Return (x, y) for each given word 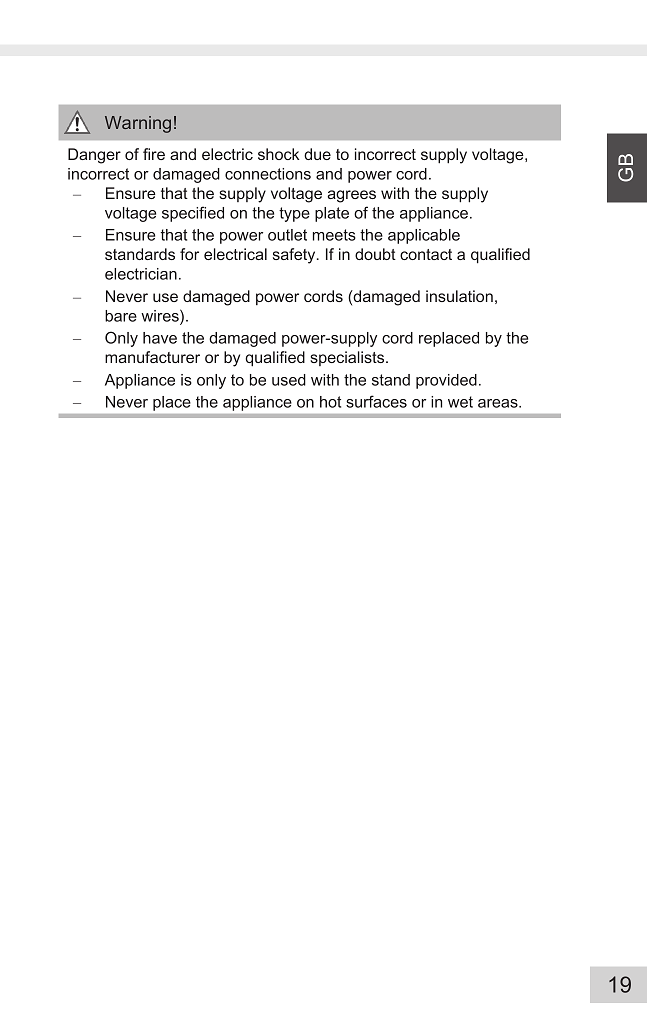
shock (278, 154)
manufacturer (152, 357)
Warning (138, 124)
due (317, 154)
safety (295, 256)
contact (426, 254)
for (189, 254)
